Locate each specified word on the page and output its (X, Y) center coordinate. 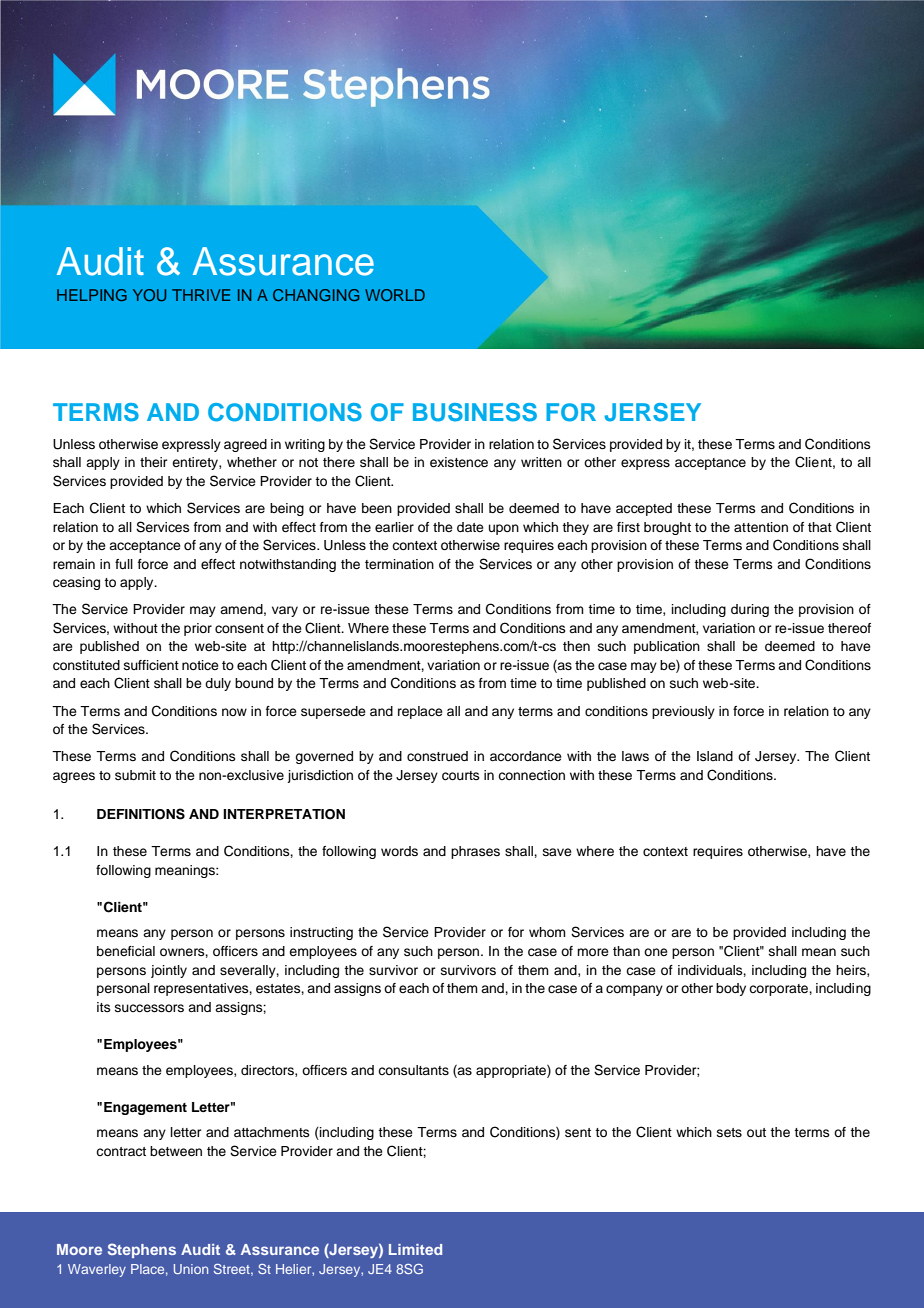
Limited (415, 1249)
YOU (149, 295)
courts (461, 776)
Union (191, 1269)
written (541, 462)
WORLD (395, 295)
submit (135, 775)
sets (729, 1132)
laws (635, 756)
